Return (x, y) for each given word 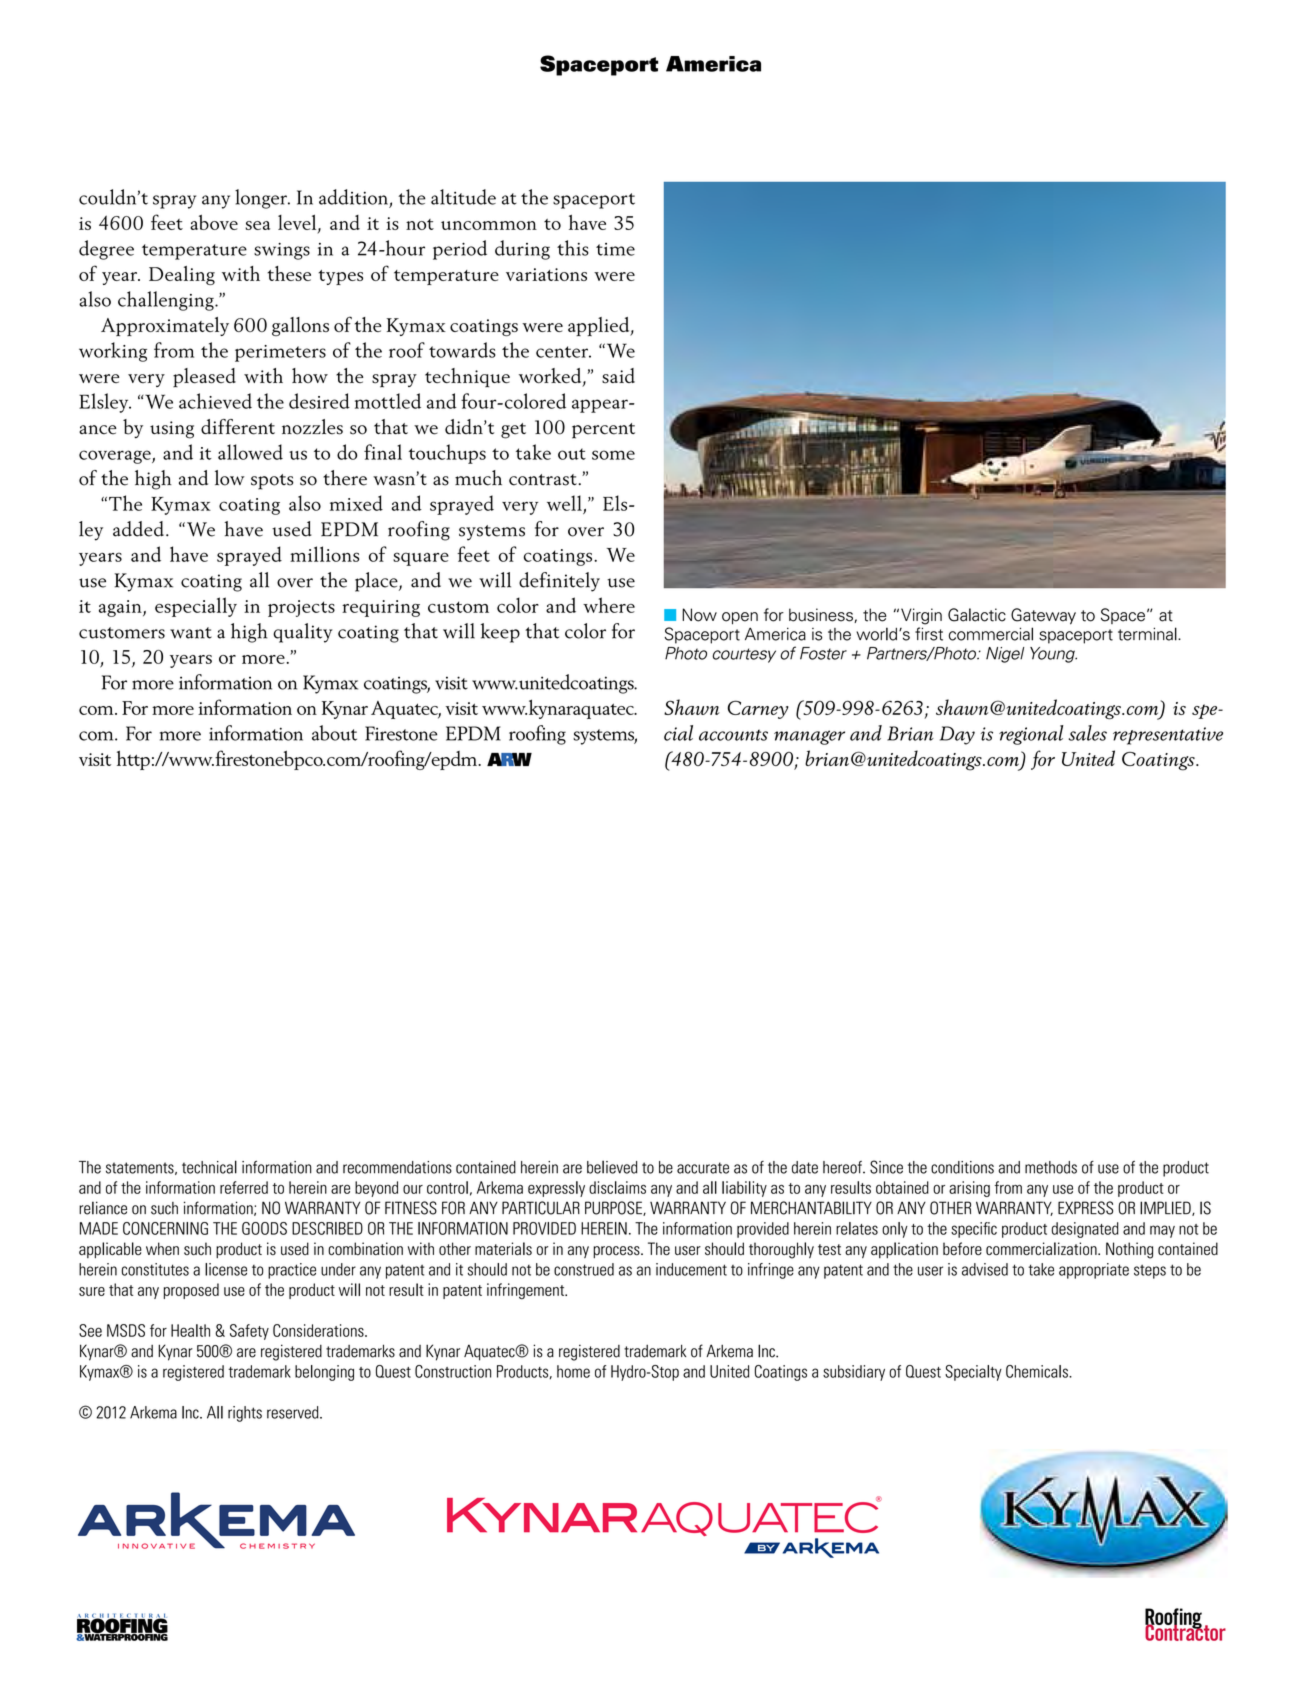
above (214, 222)
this (573, 248)
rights (245, 1414)
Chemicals (1038, 1371)
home (573, 1371)
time (615, 249)
